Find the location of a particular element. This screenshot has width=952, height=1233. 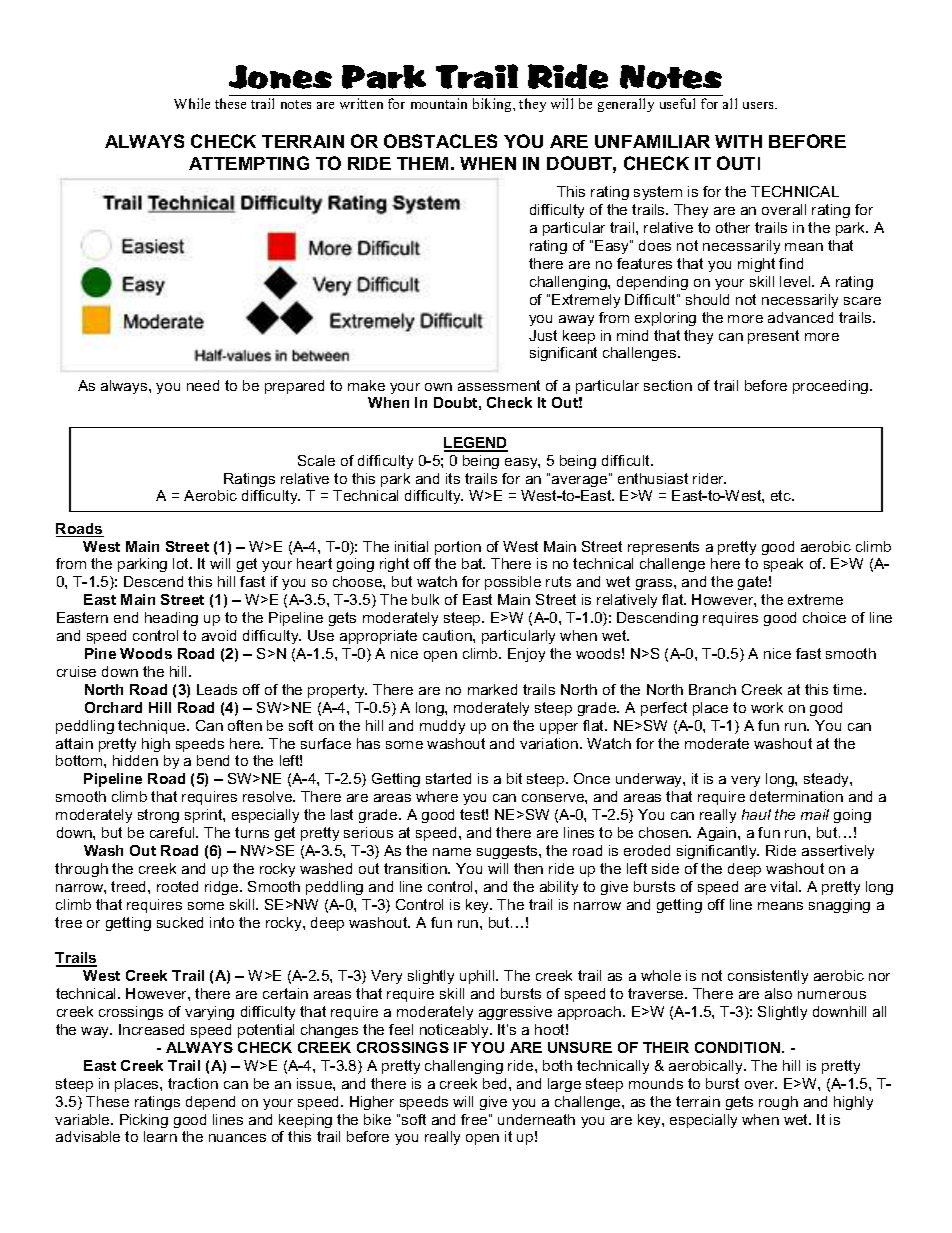

While is located at coordinates (192, 103).
